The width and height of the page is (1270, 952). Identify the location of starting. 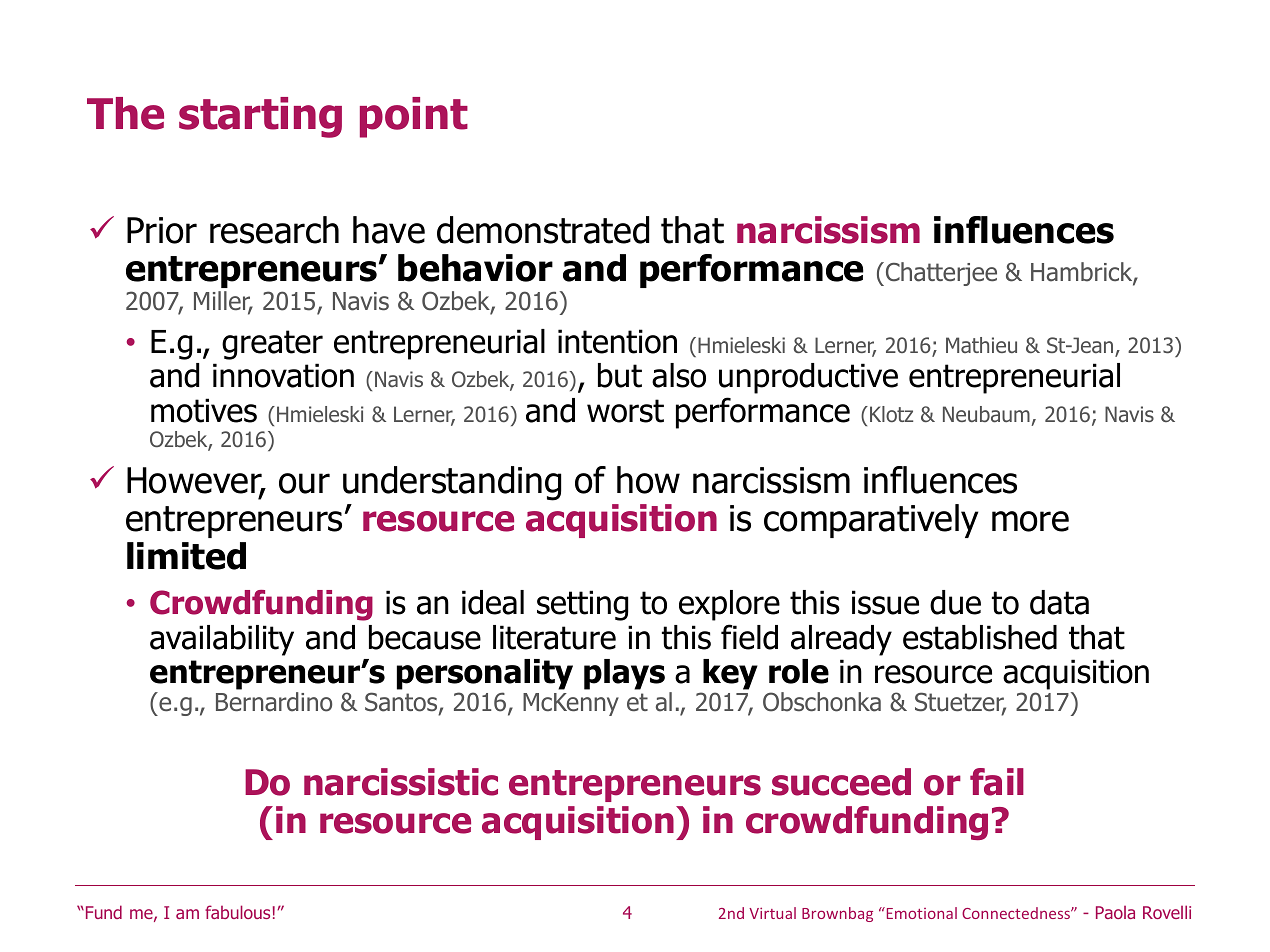
(260, 117).
